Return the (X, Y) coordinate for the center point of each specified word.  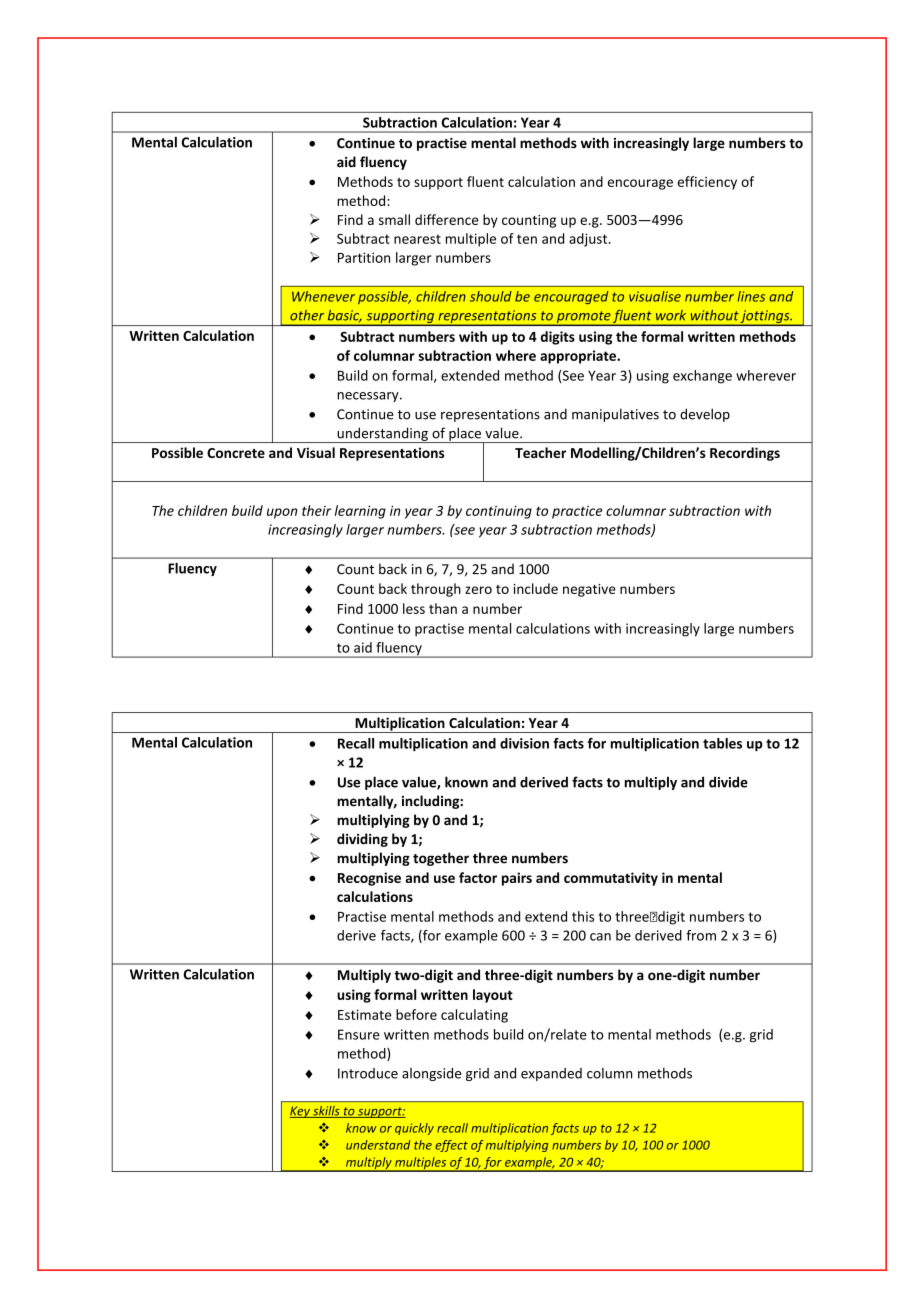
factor (478, 877)
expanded (551, 1074)
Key (301, 1112)
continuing (499, 512)
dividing (362, 840)
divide (728, 782)
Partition (364, 257)
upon (282, 513)
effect (451, 1146)
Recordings (745, 454)
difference (446, 219)
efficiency (707, 183)
